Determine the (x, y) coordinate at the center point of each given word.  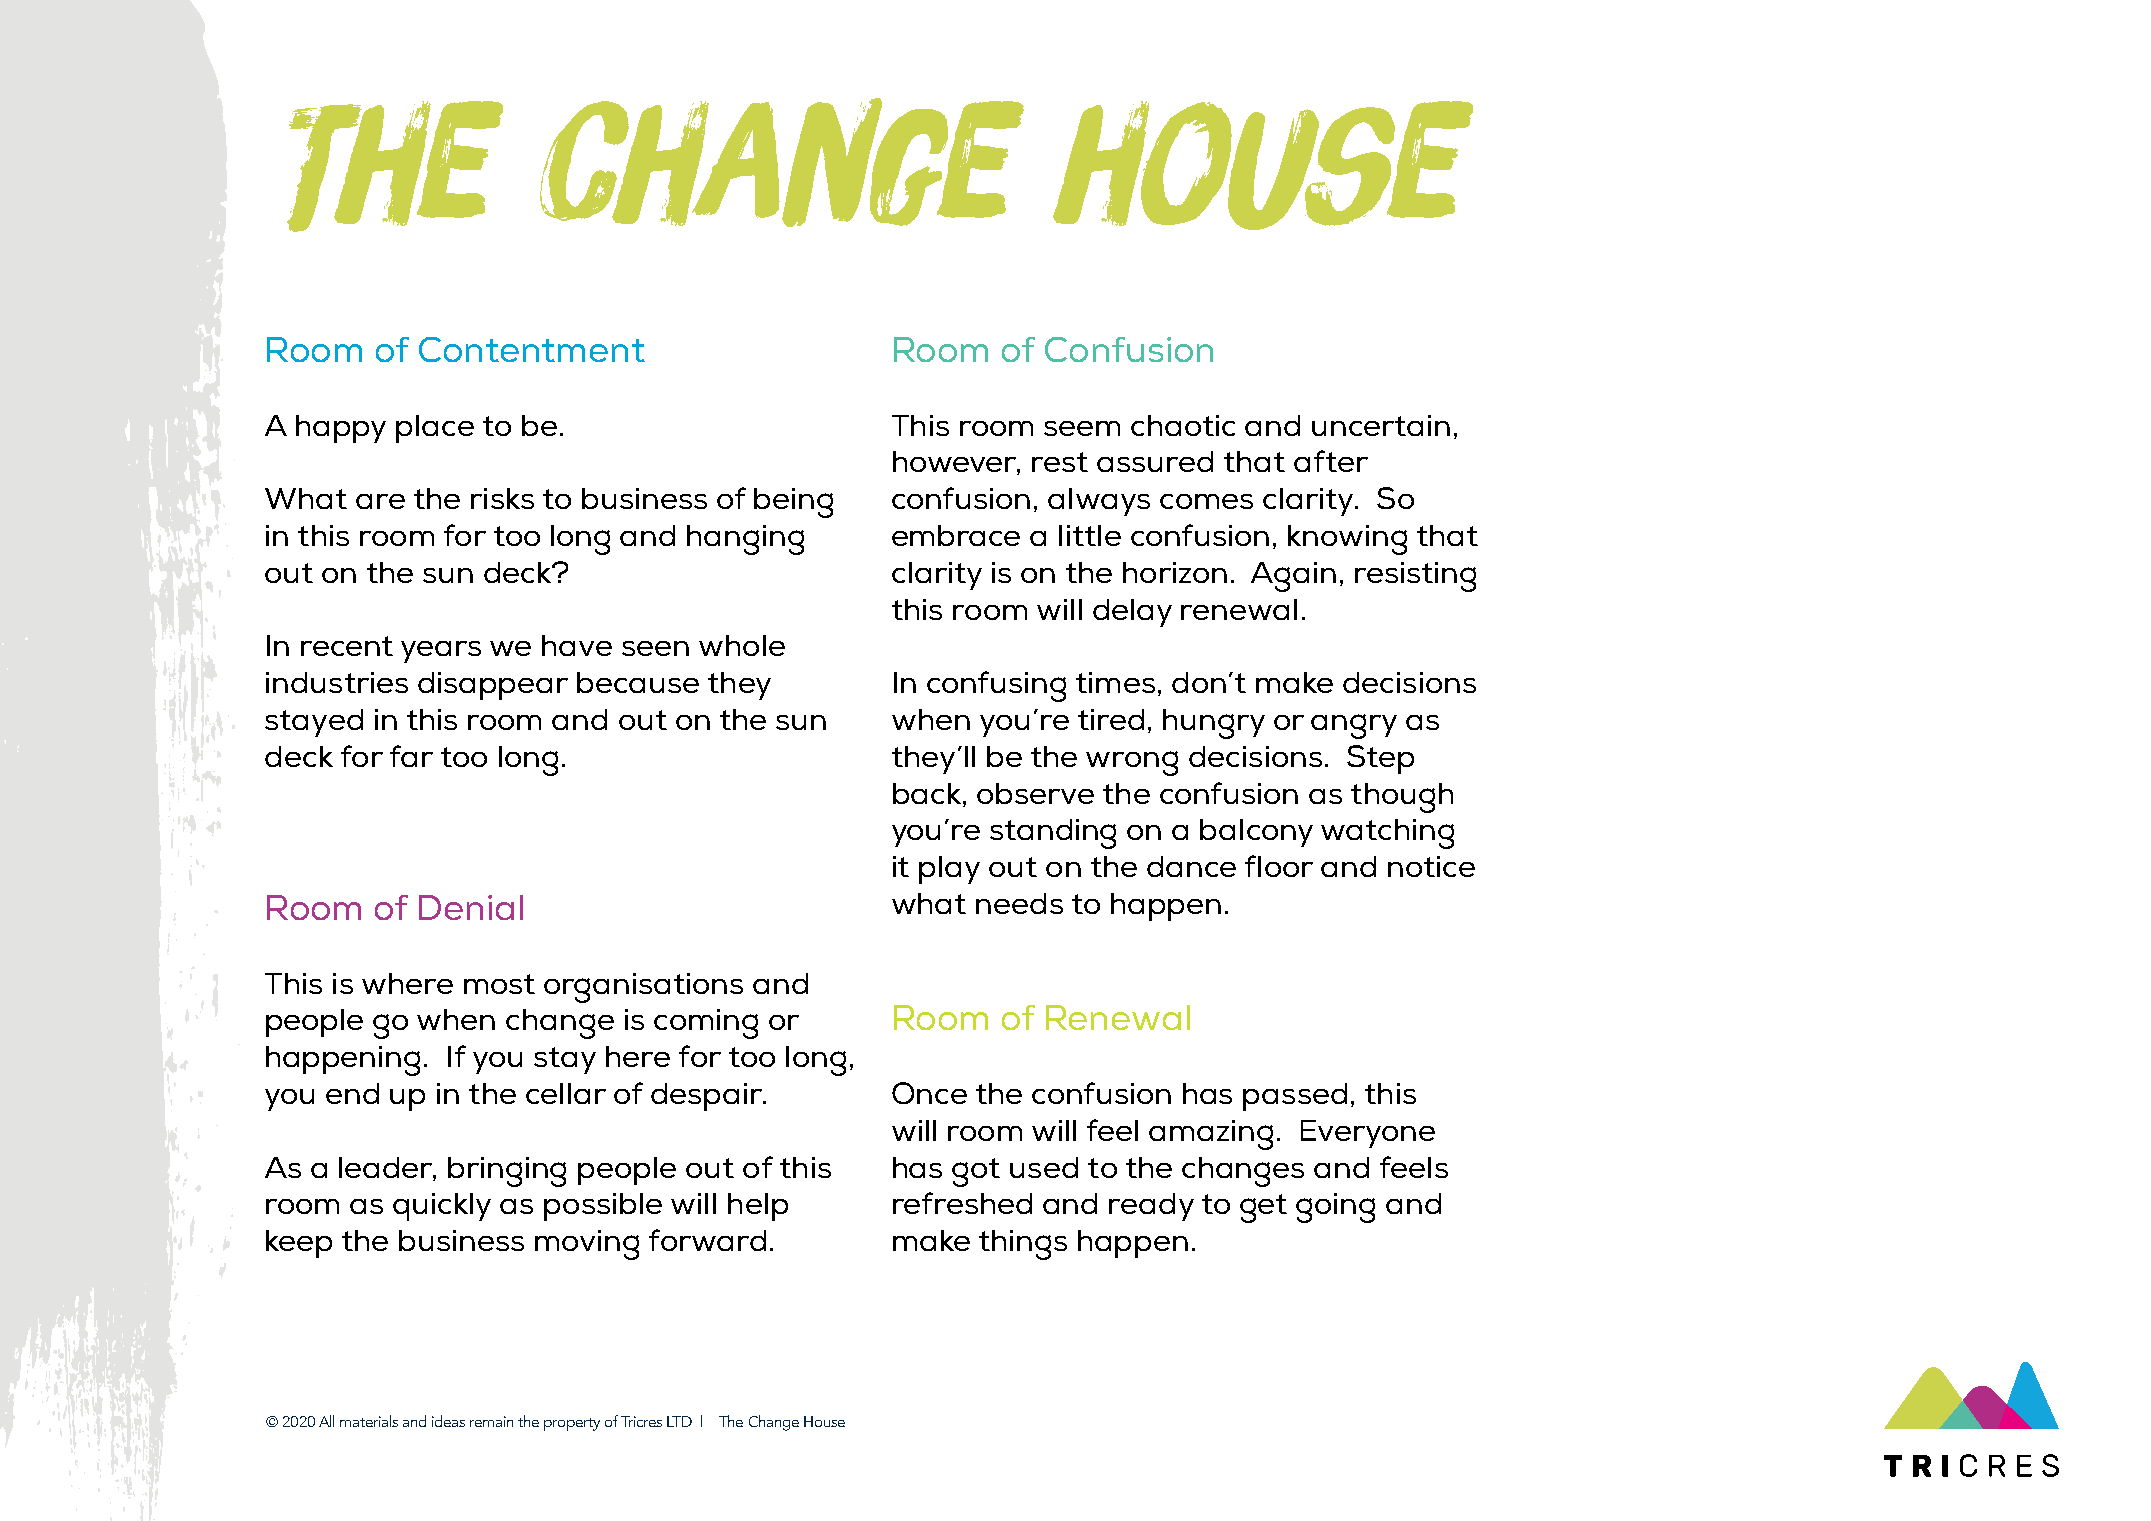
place (435, 429)
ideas (448, 1421)
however (956, 463)
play (949, 870)
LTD (679, 1421)
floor (1279, 866)
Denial (471, 907)
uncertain (1381, 425)
